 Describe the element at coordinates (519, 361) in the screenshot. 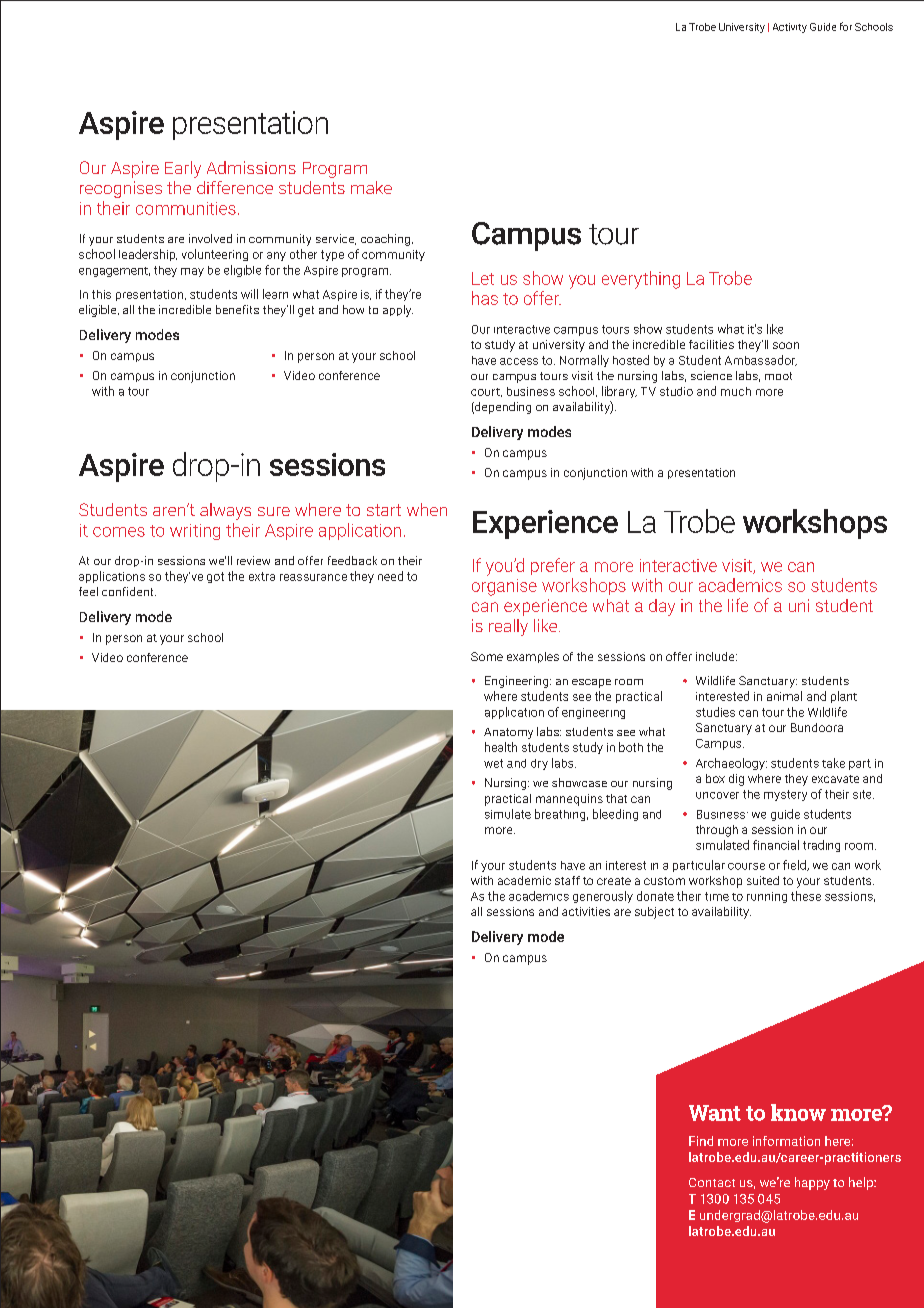

I see `access` at that location.
